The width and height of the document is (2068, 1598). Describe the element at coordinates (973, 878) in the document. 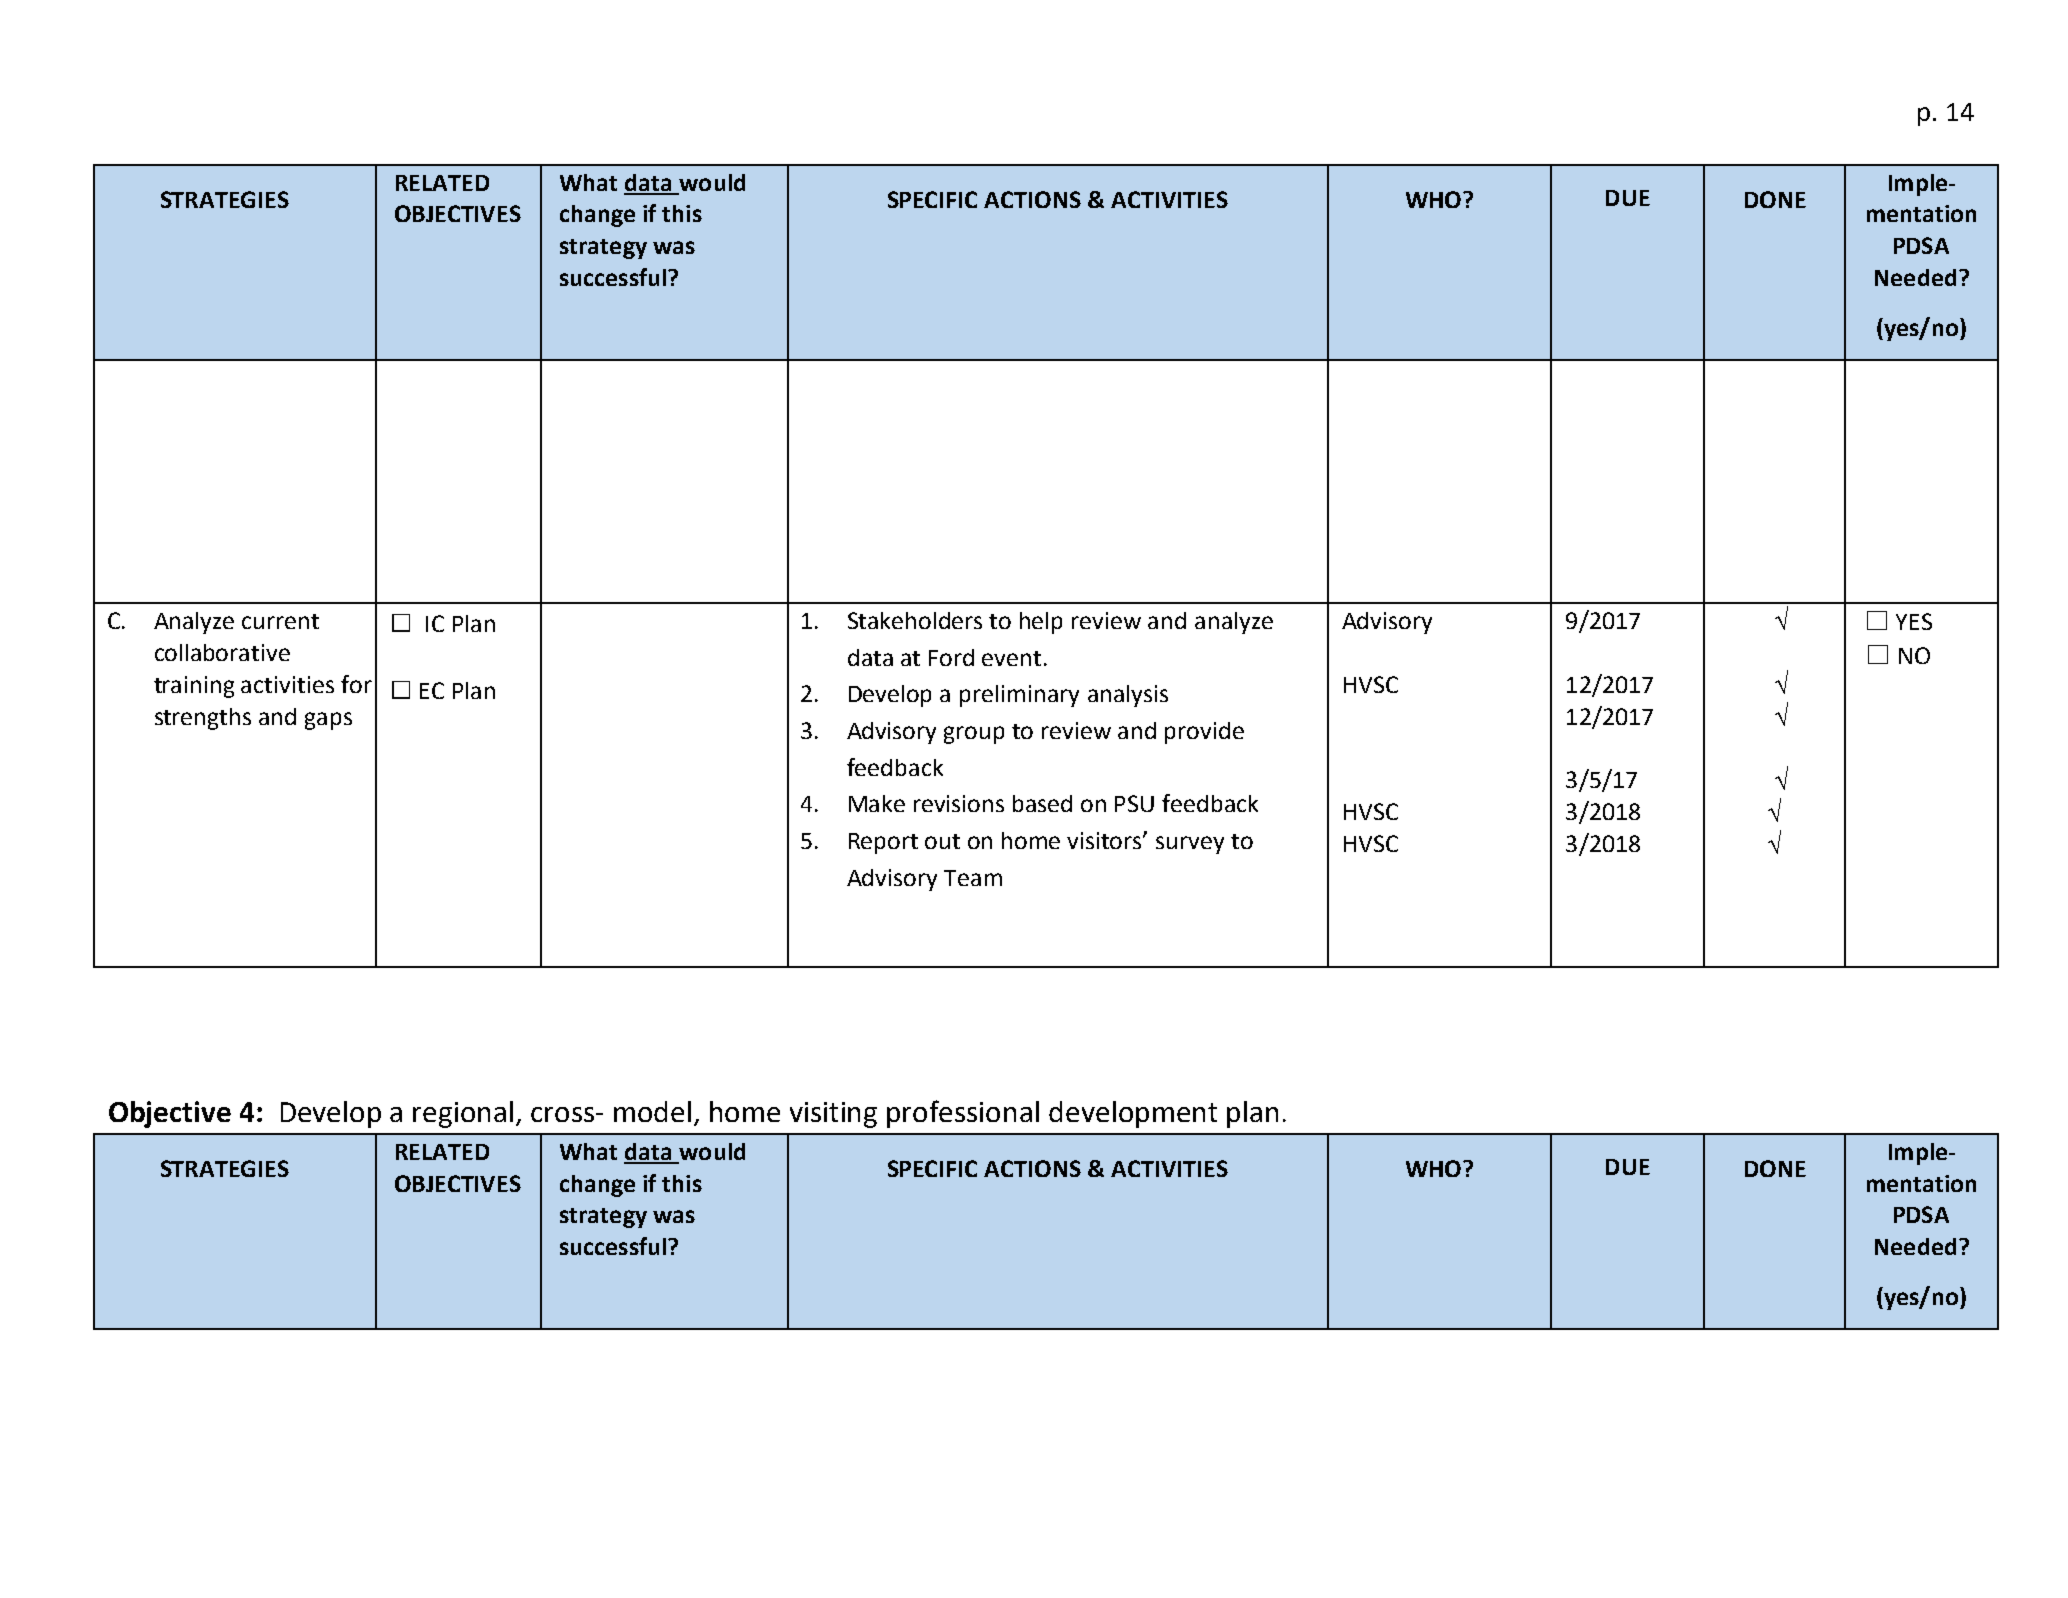

I see `Team` at that location.
